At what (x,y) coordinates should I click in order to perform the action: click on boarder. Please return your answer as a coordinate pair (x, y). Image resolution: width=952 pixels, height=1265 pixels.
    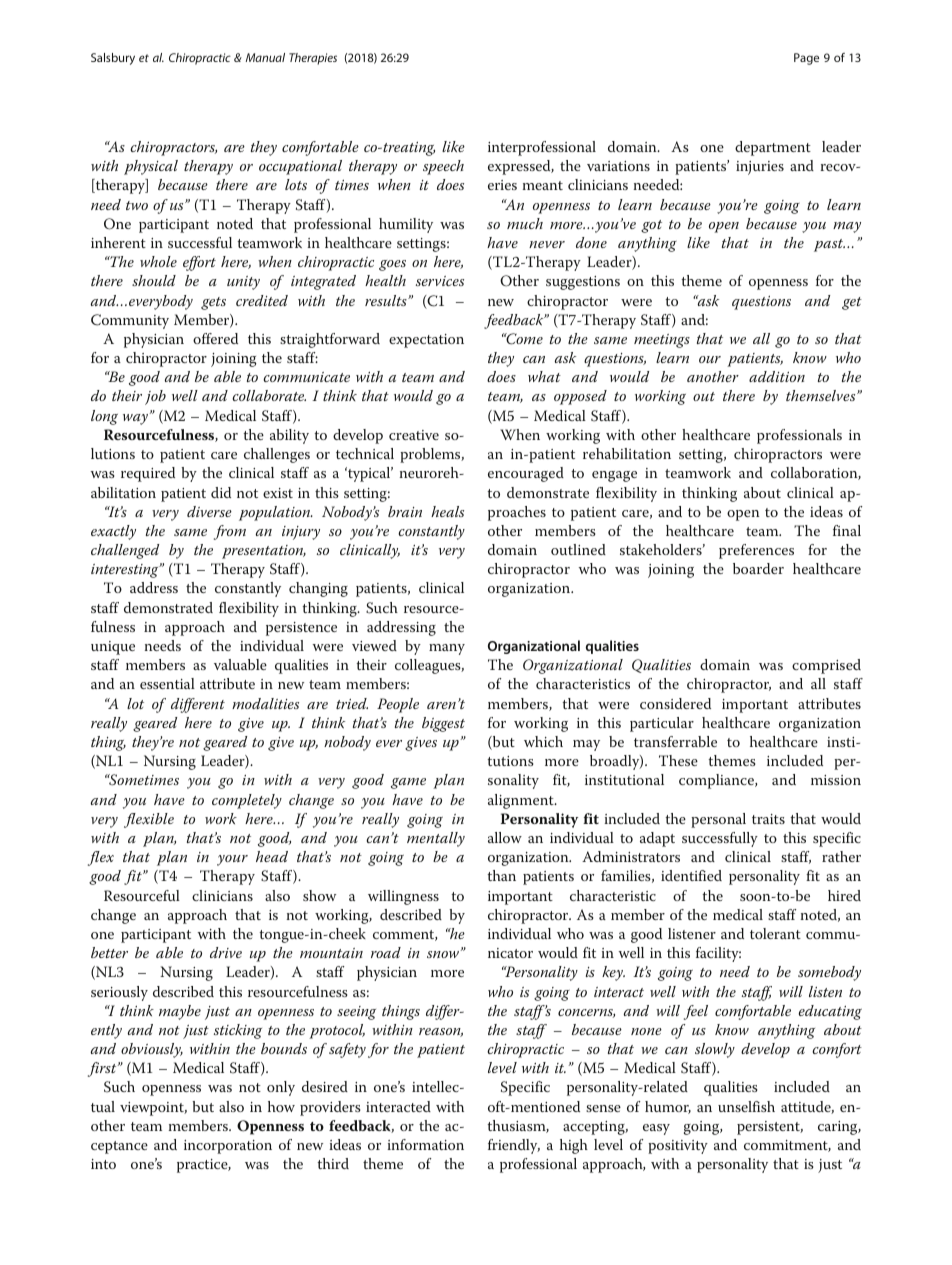
    Looking at the image, I should click on (758, 568).
